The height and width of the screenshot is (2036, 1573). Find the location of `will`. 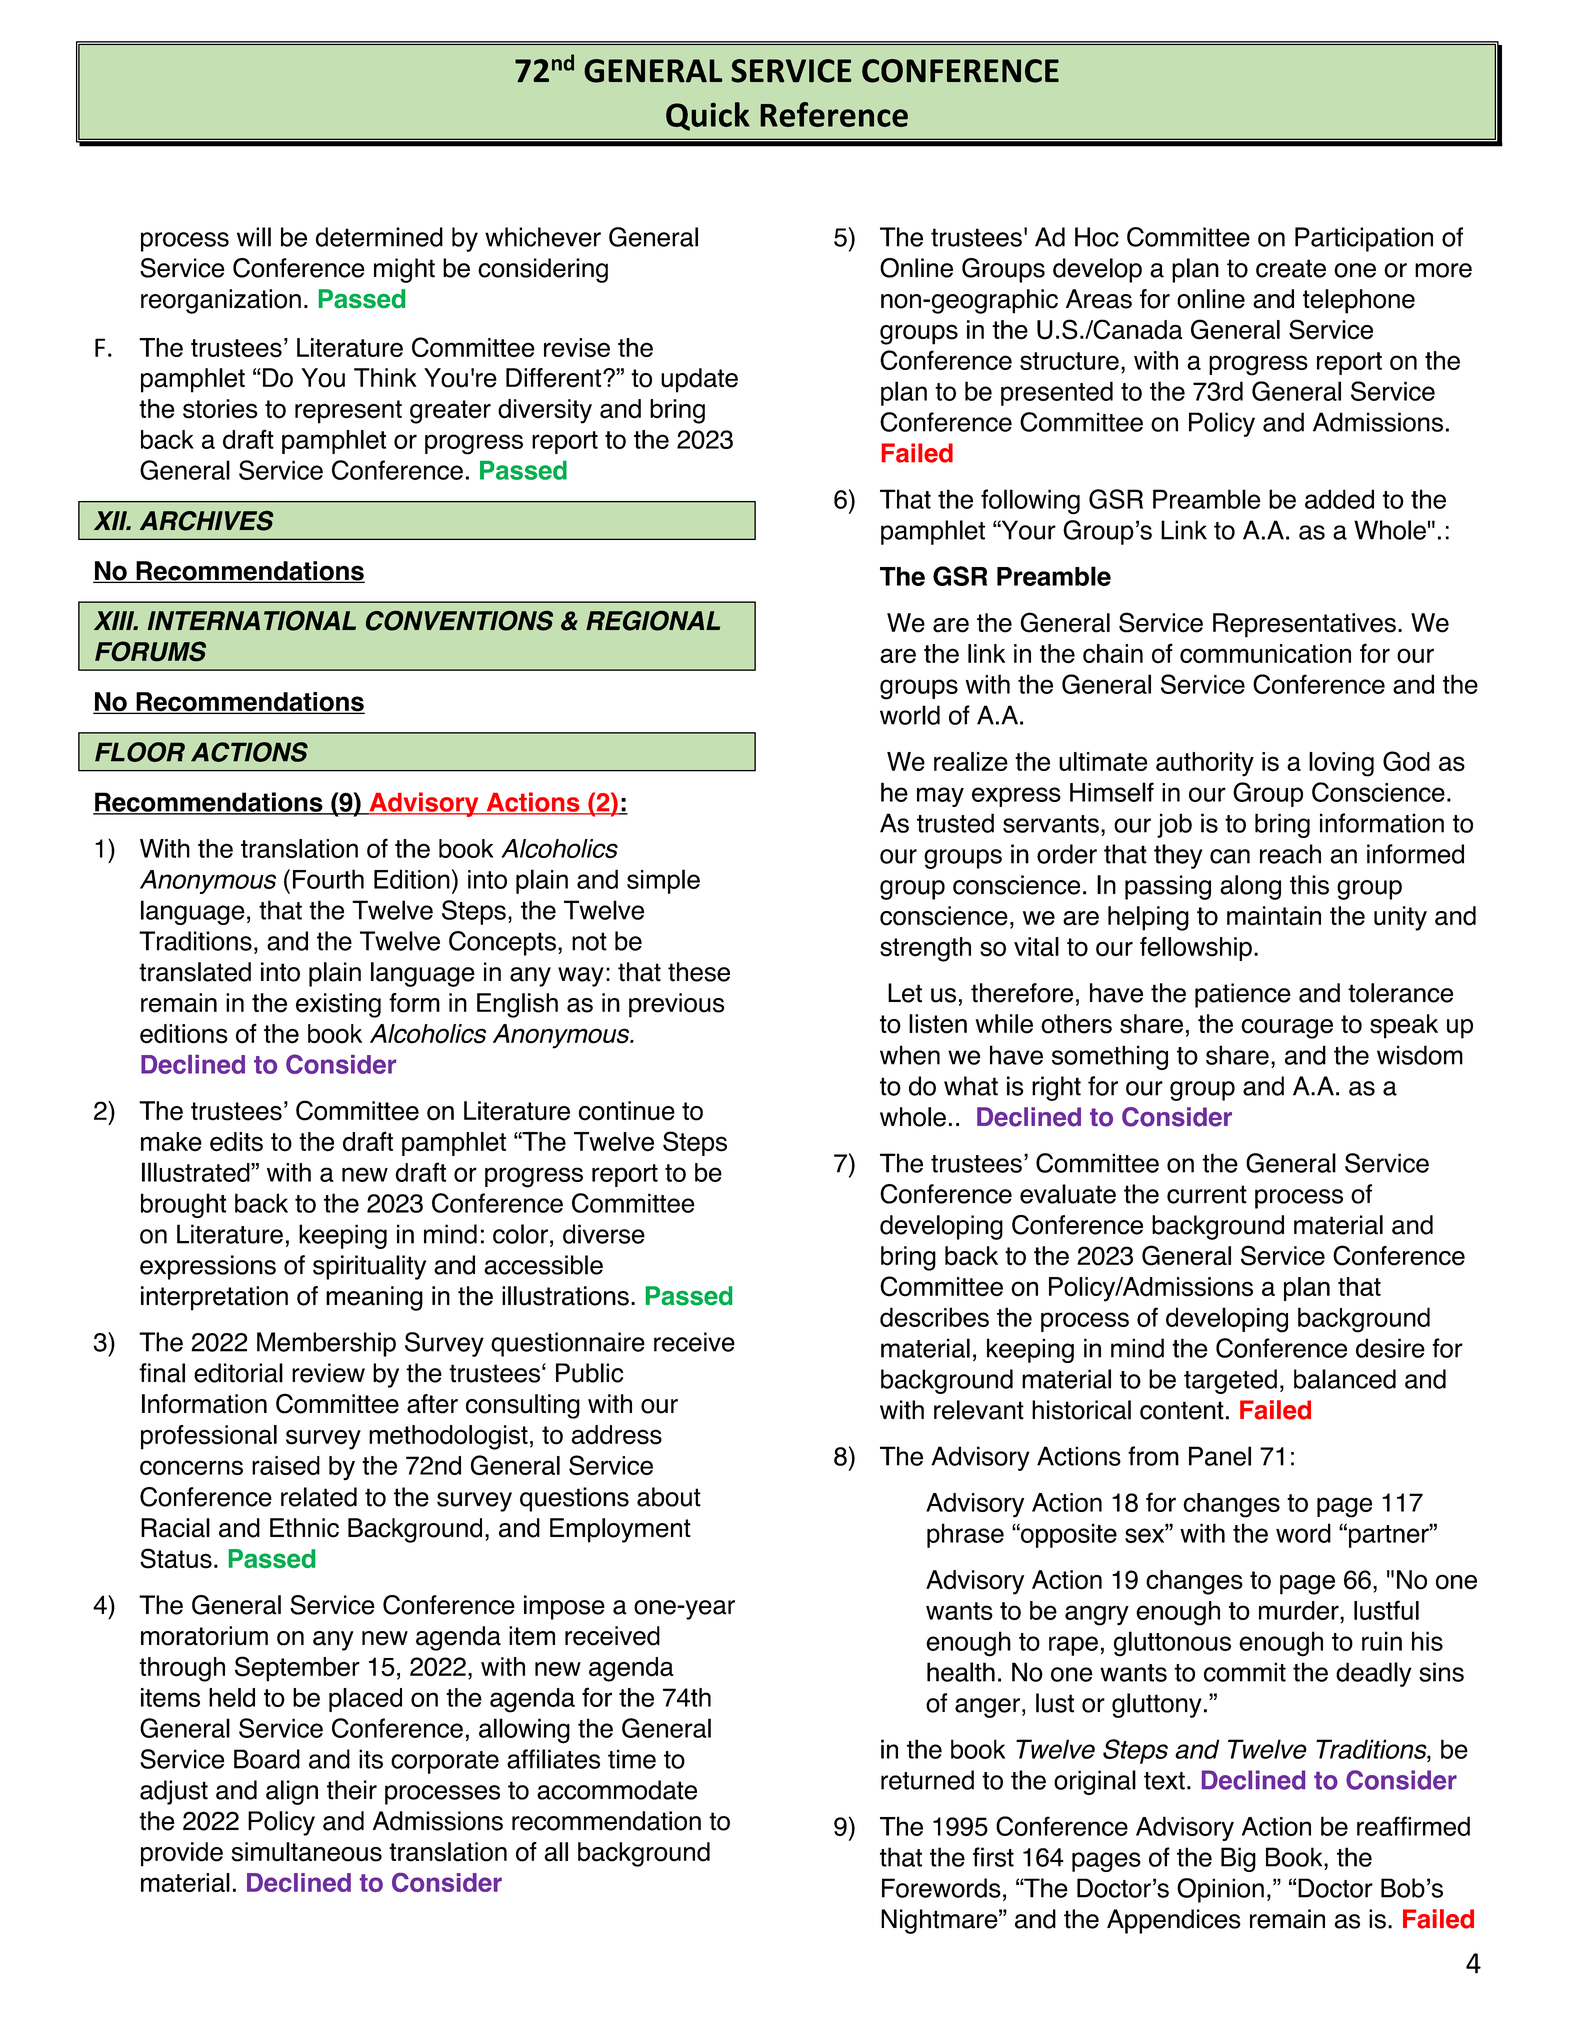

will is located at coordinates (254, 237).
